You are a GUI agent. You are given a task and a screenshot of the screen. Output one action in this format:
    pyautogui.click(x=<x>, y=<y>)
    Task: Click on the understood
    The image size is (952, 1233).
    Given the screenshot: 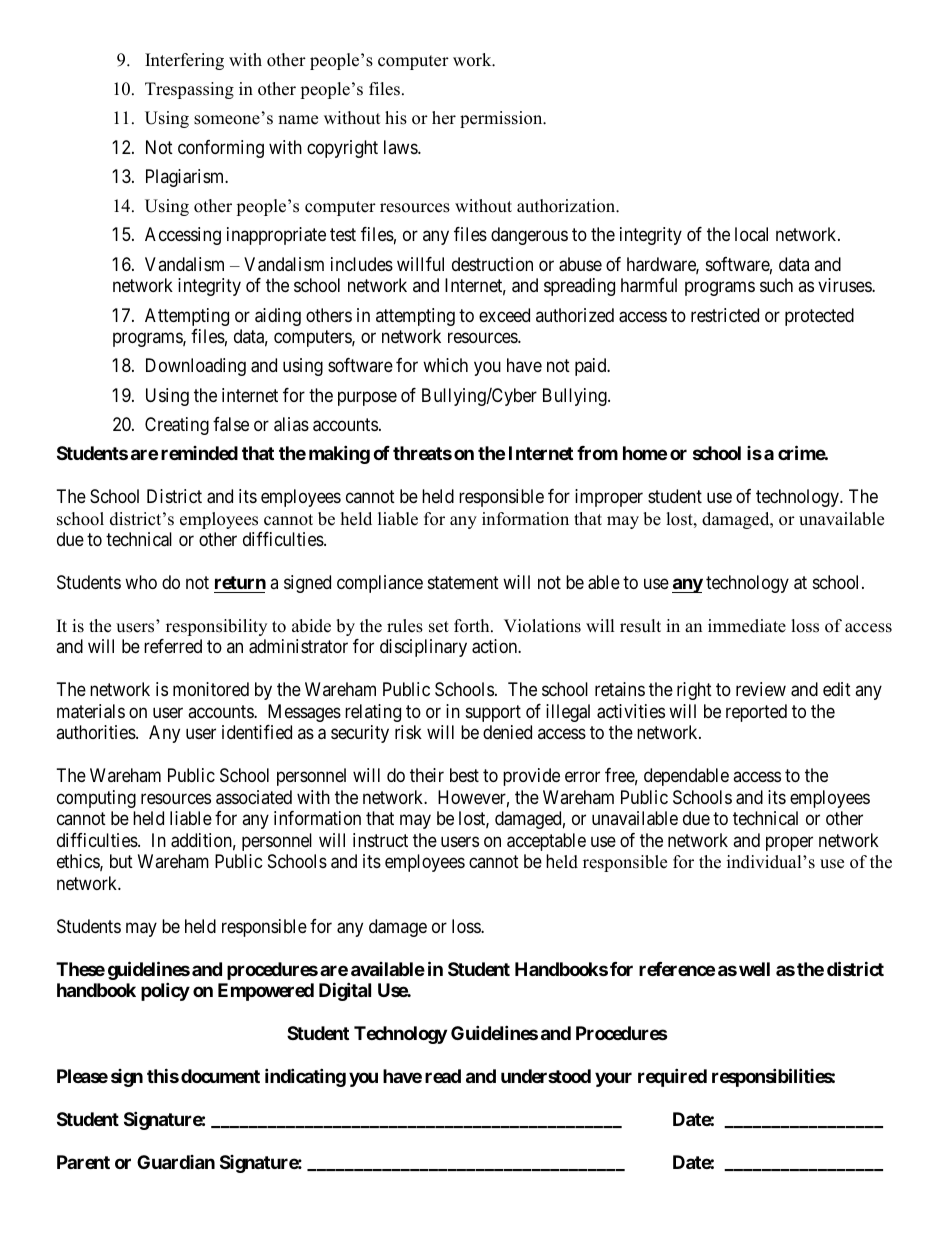 What is the action you would take?
    pyautogui.click(x=546, y=1076)
